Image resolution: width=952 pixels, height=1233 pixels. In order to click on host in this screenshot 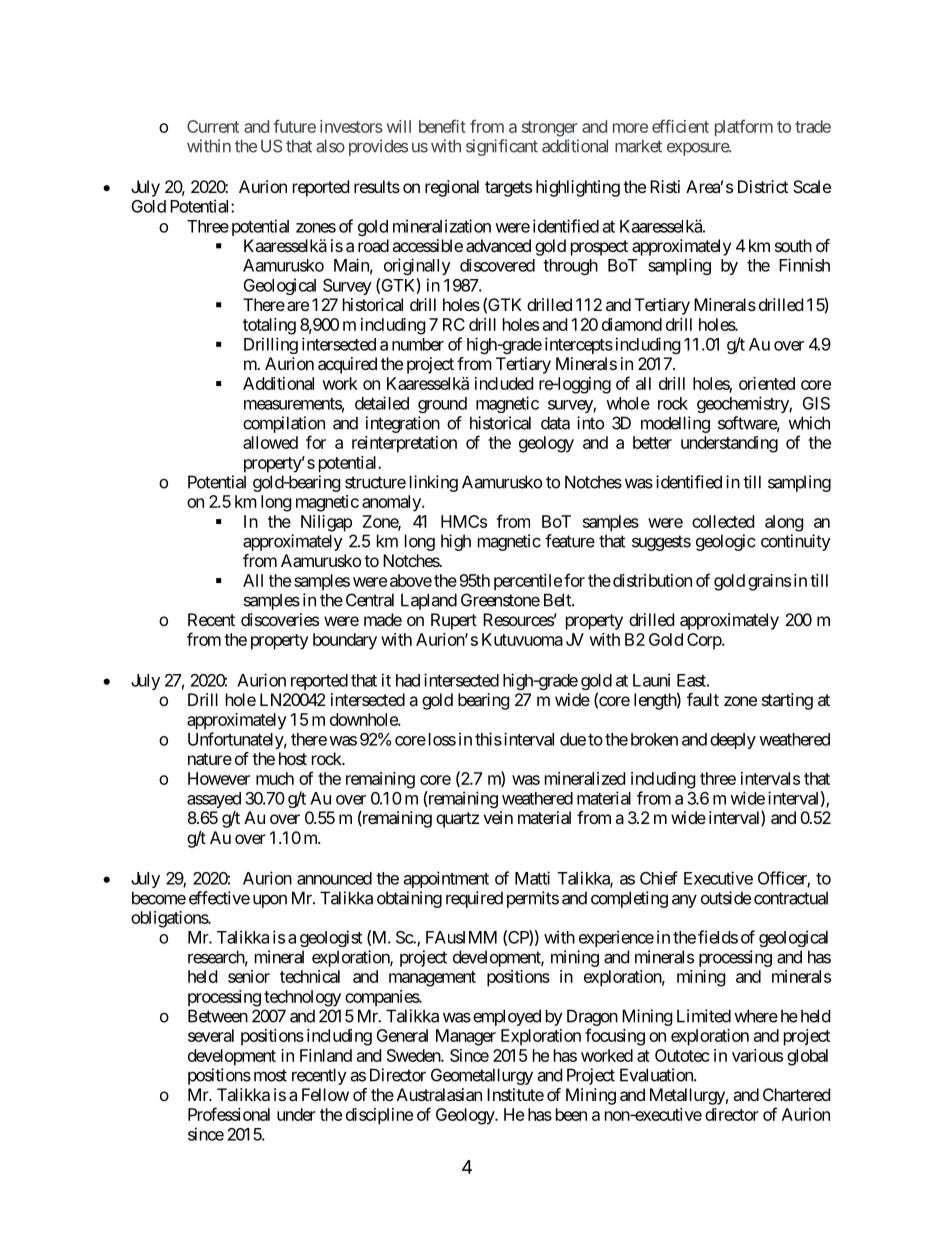, I will do `click(293, 758)`.
